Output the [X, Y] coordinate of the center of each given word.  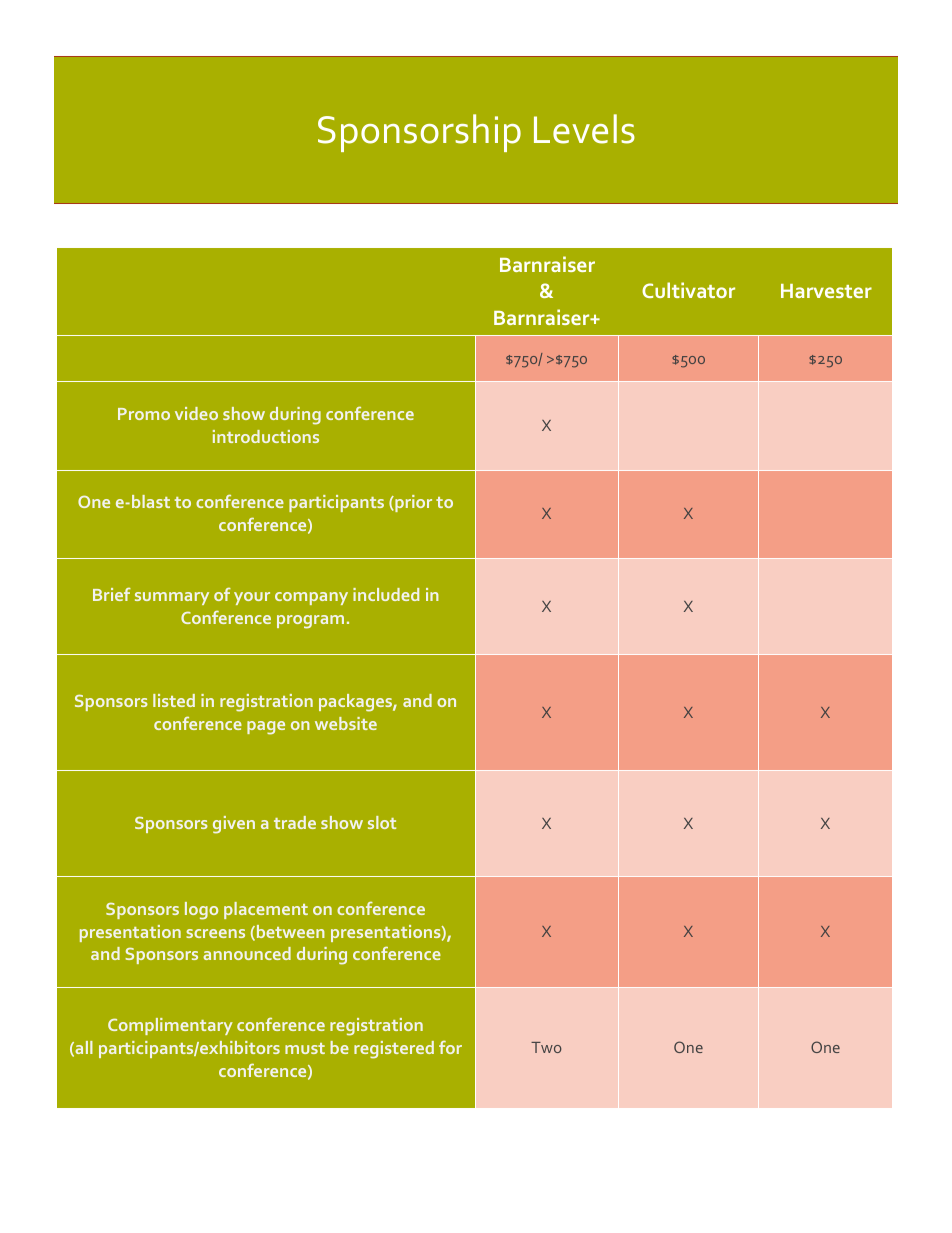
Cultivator [688, 290]
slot [382, 822]
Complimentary [170, 1026]
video [196, 413]
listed [174, 700]
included [386, 594]
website [346, 723]
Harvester [826, 291]
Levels [584, 129]
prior [412, 503]
